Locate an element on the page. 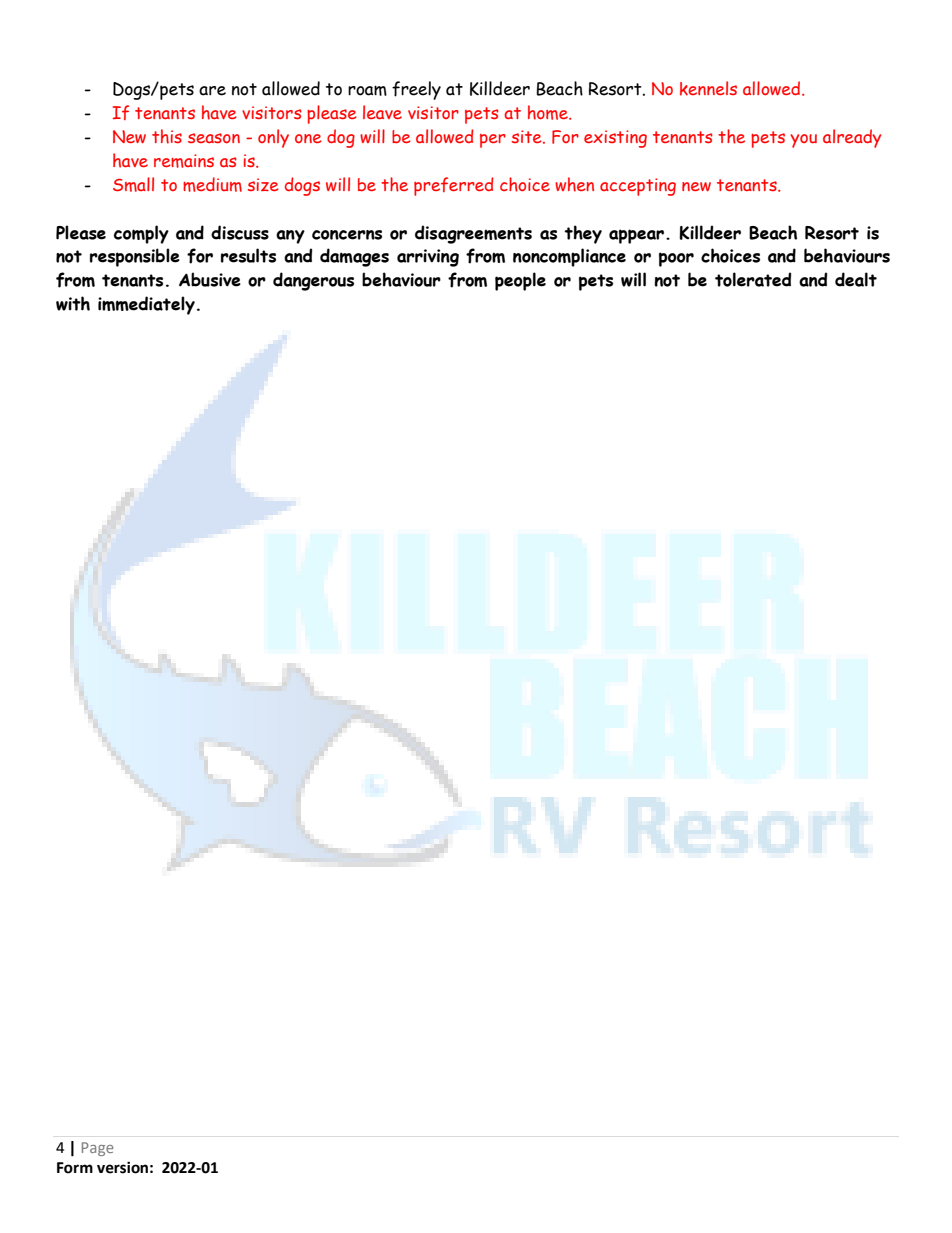 Image resolution: width=952 pixels, height=1233 pixels. Page is located at coordinates (98, 1149).
